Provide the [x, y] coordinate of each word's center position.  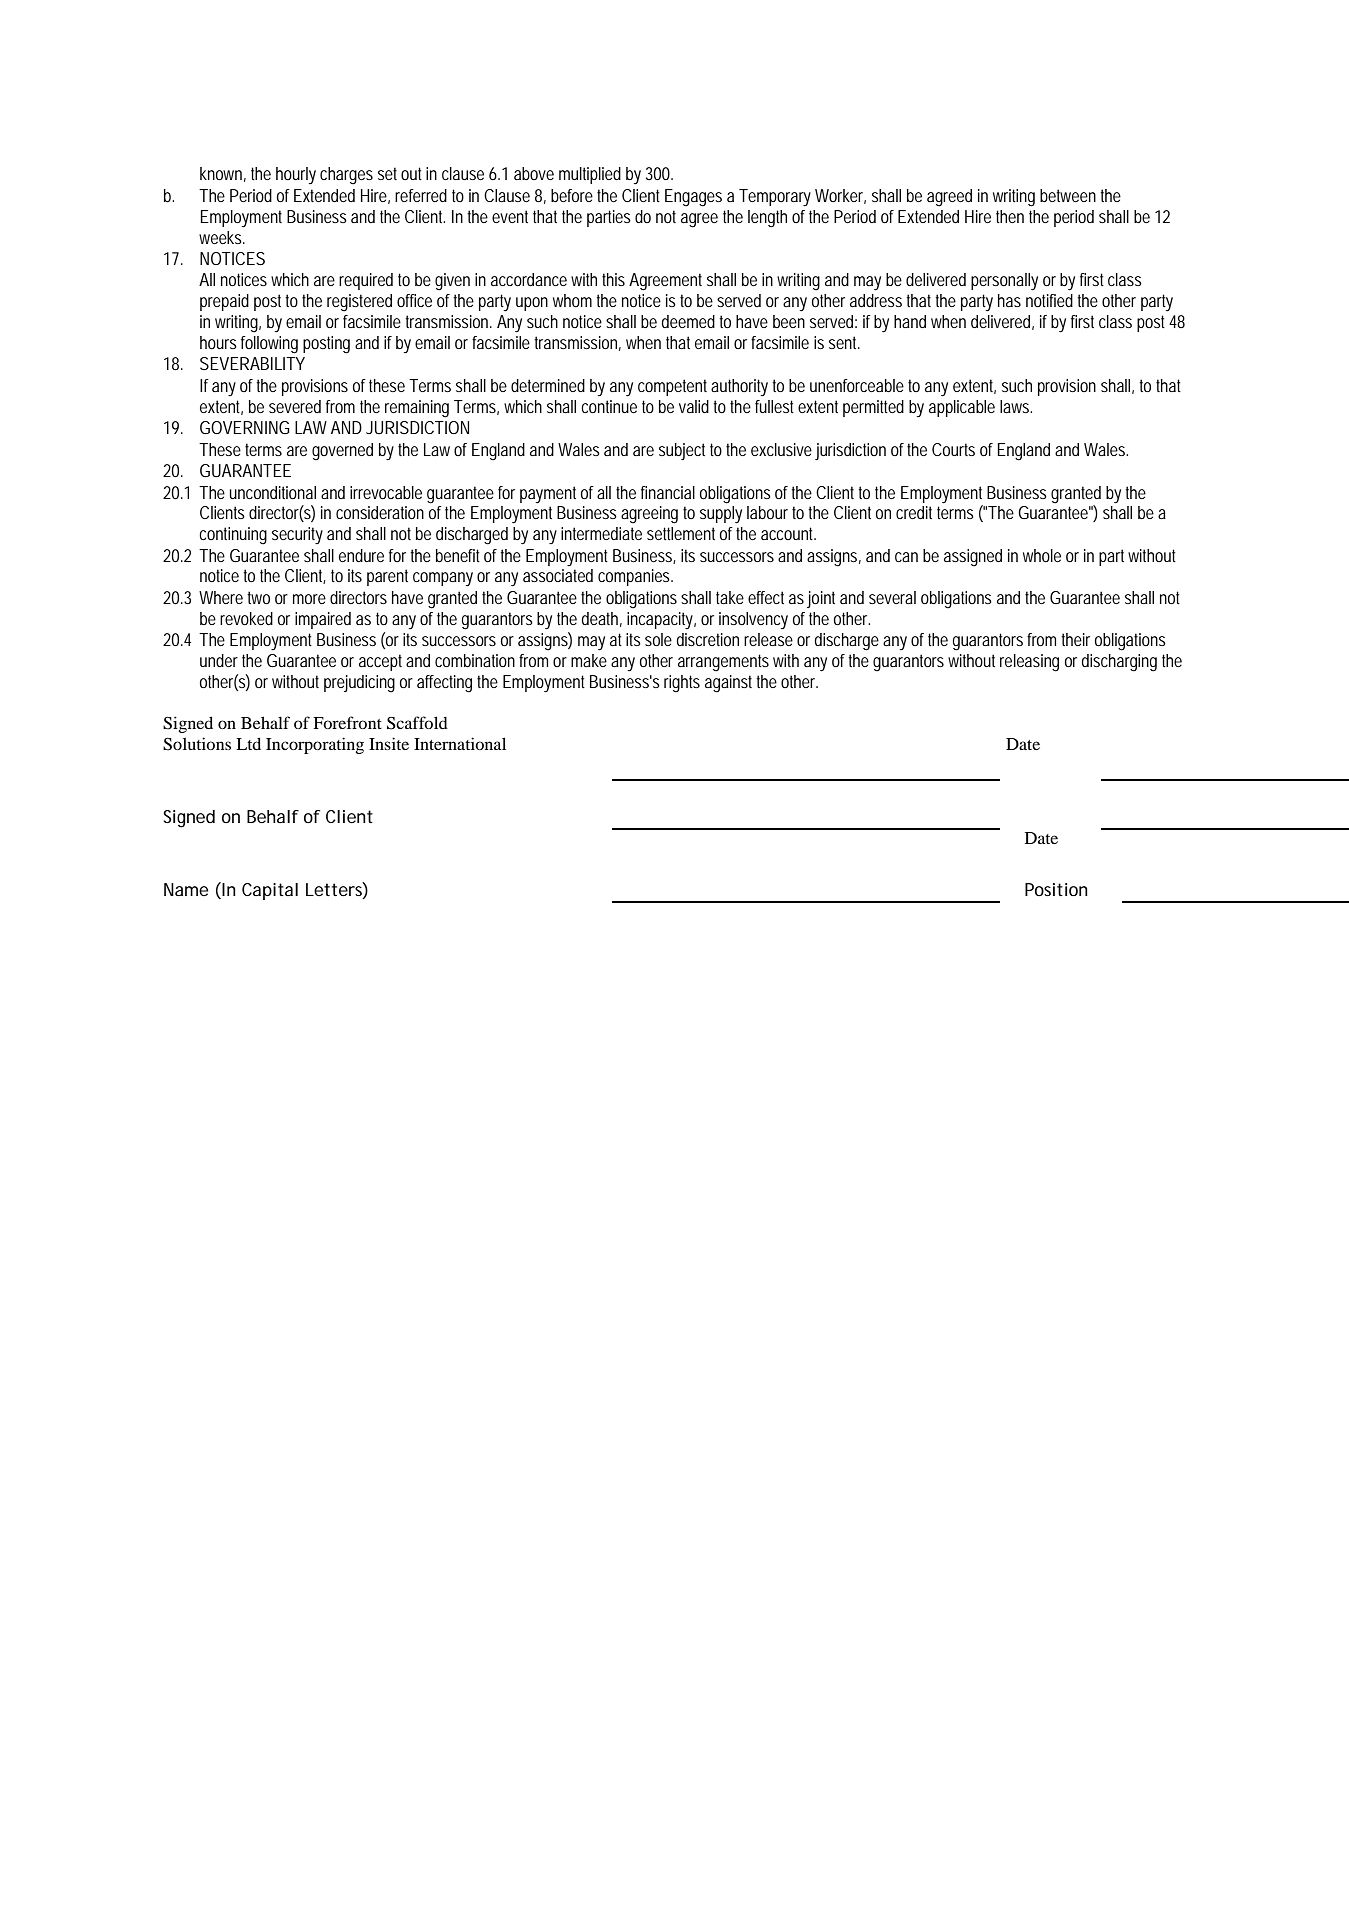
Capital [270, 891]
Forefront [347, 722]
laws [1016, 406]
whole [1042, 555]
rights [682, 684]
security [297, 535]
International [460, 743]
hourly [296, 175]
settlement [681, 533]
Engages [693, 198]
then [1010, 216]
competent [672, 387]
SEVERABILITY [252, 363]
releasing [1029, 663]
